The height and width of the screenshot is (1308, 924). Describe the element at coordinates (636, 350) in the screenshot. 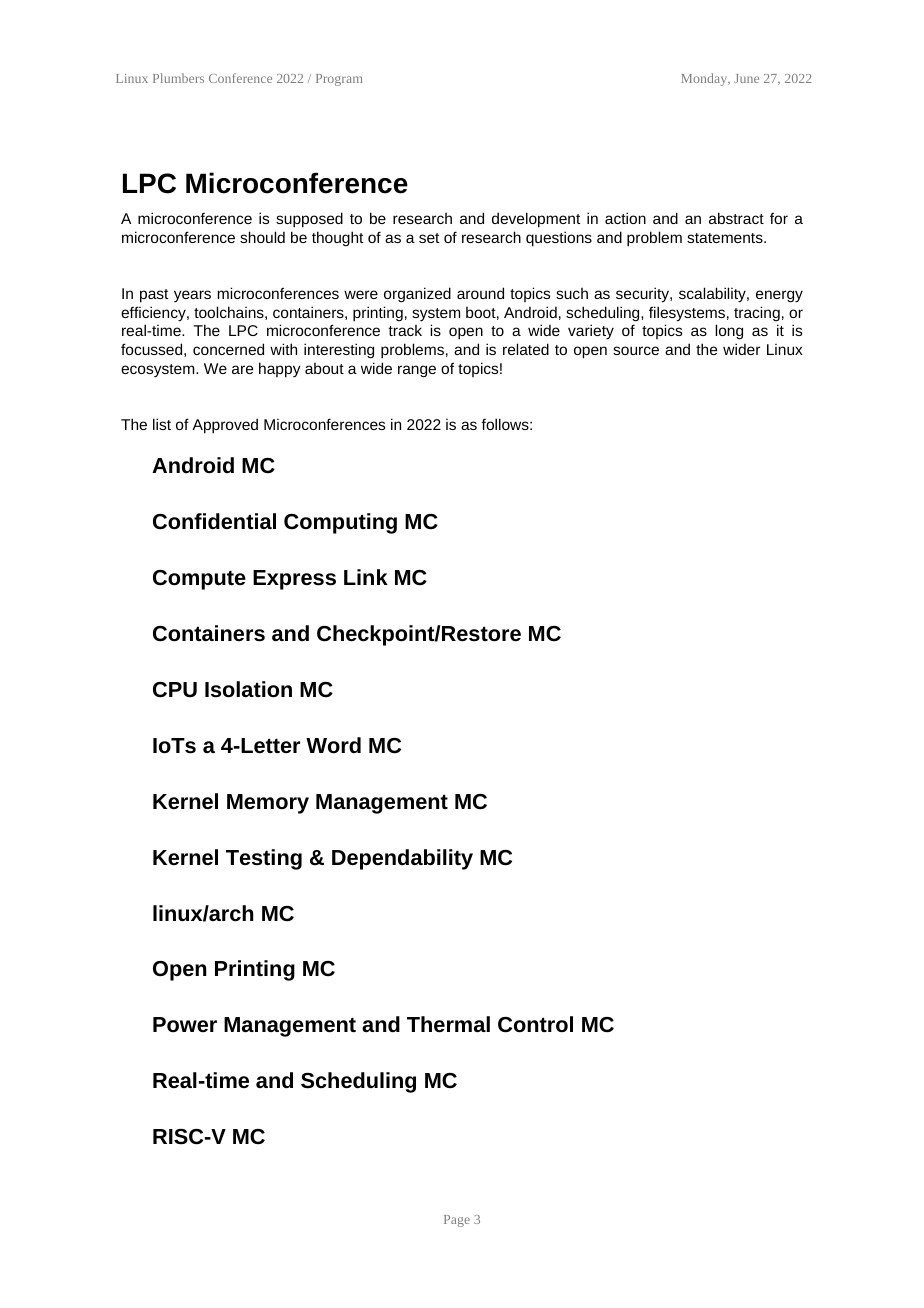

I see `source` at that location.
